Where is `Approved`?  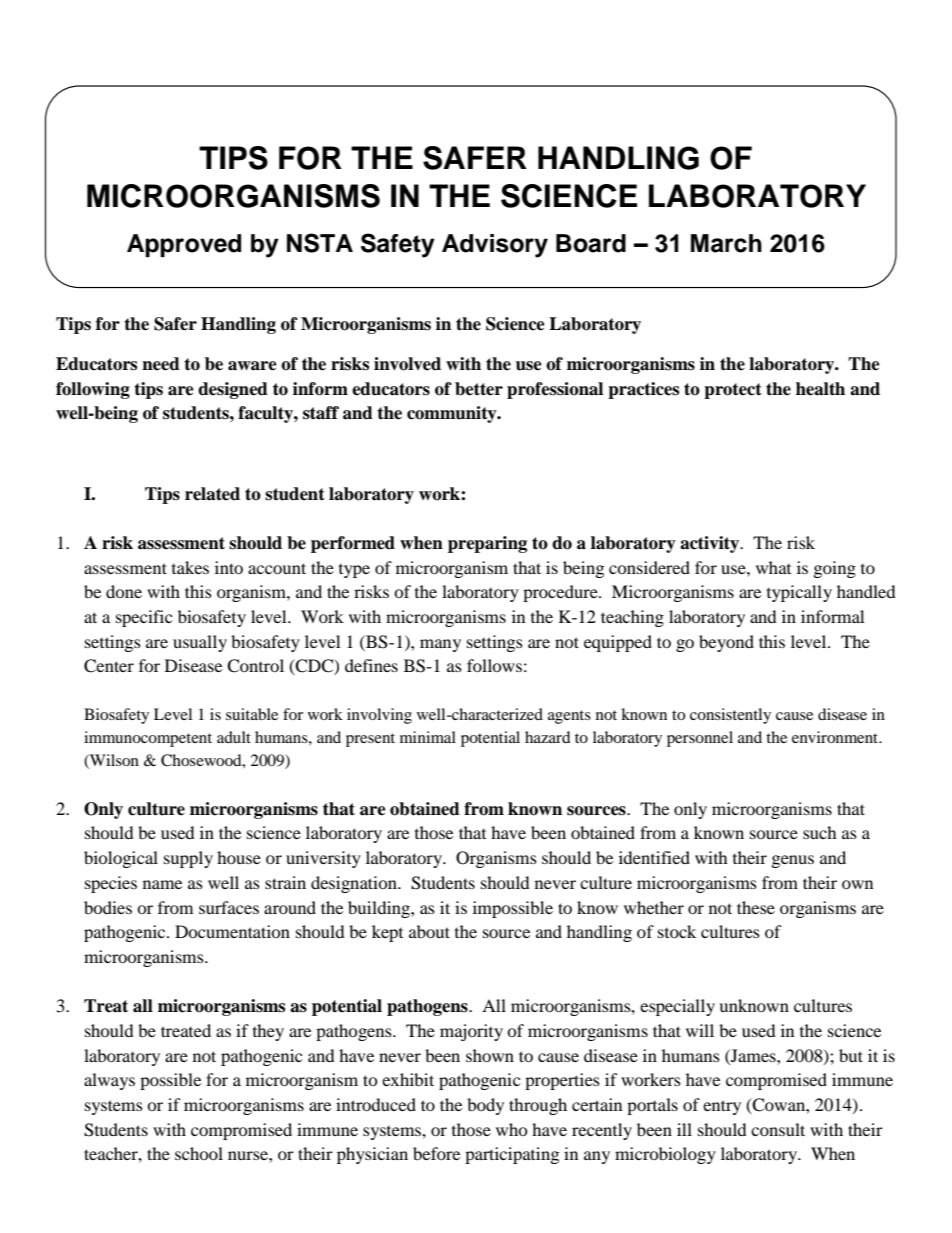
Approved is located at coordinates (184, 245).
